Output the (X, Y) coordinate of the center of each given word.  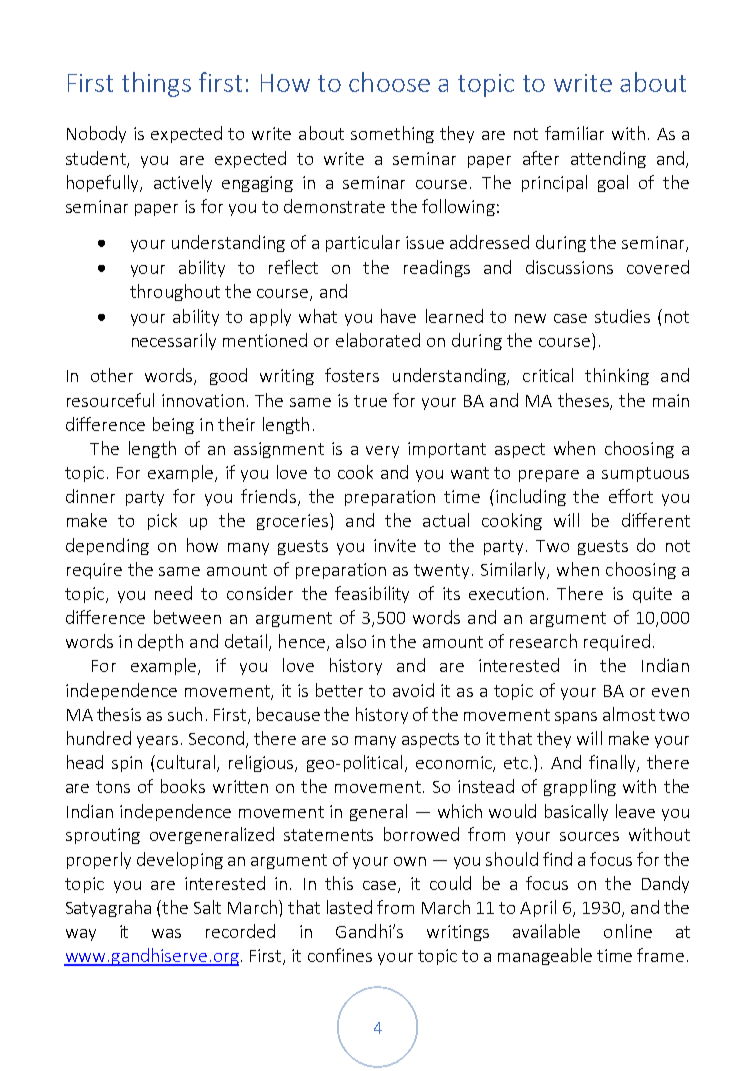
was (166, 933)
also (351, 641)
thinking (617, 376)
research (543, 641)
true (370, 401)
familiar (574, 133)
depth (160, 642)
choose (389, 82)
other (112, 375)
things (156, 84)
